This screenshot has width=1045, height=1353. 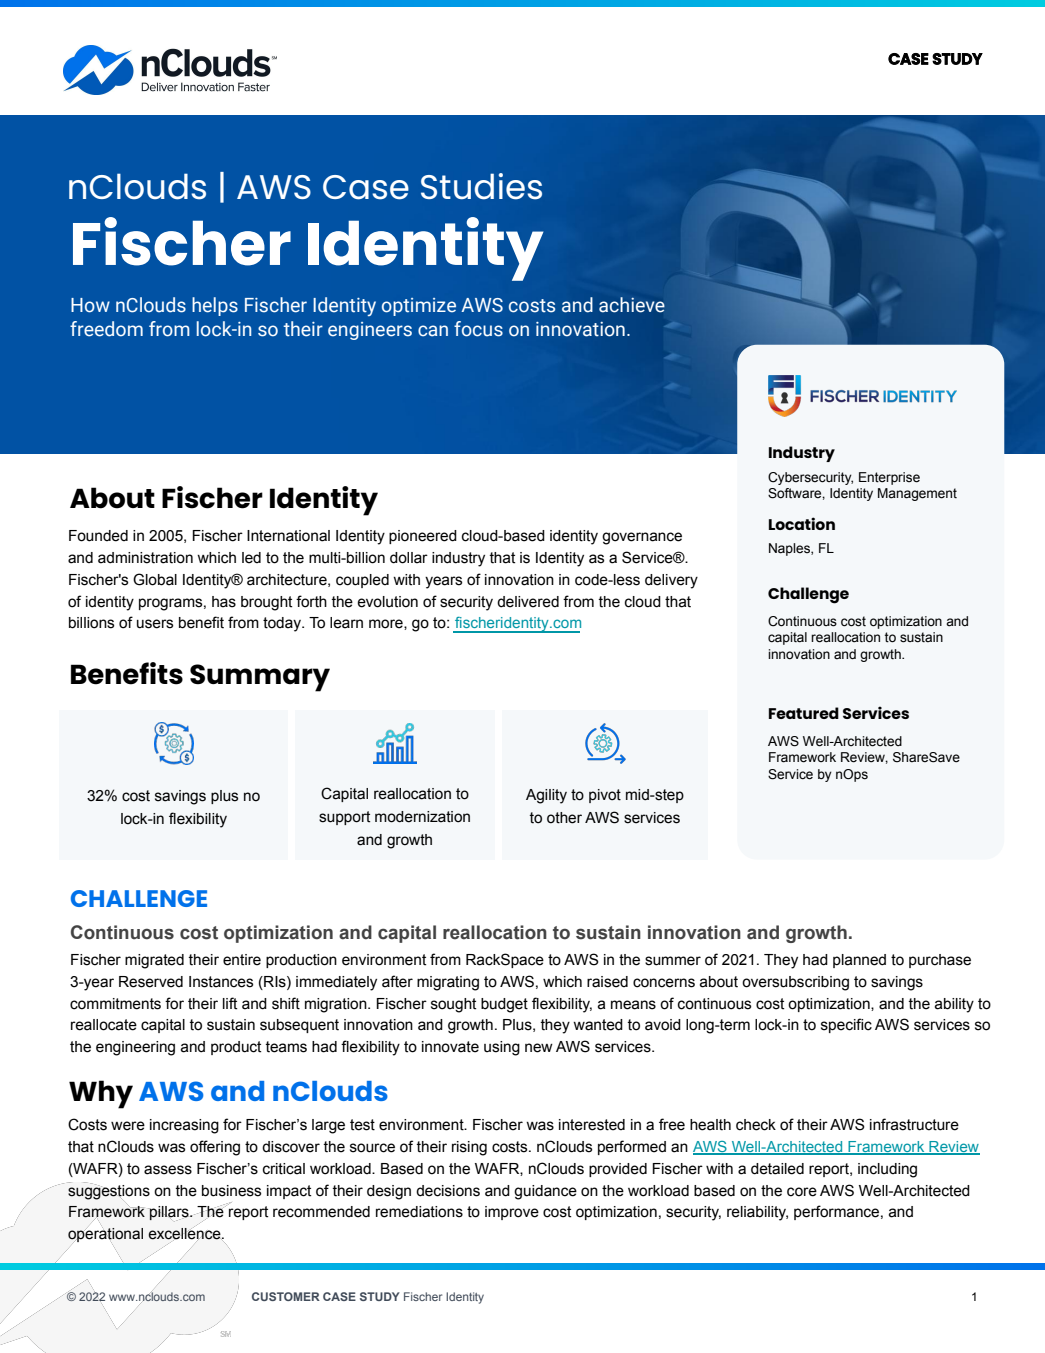 I want to click on migrating, so click(x=448, y=983).
